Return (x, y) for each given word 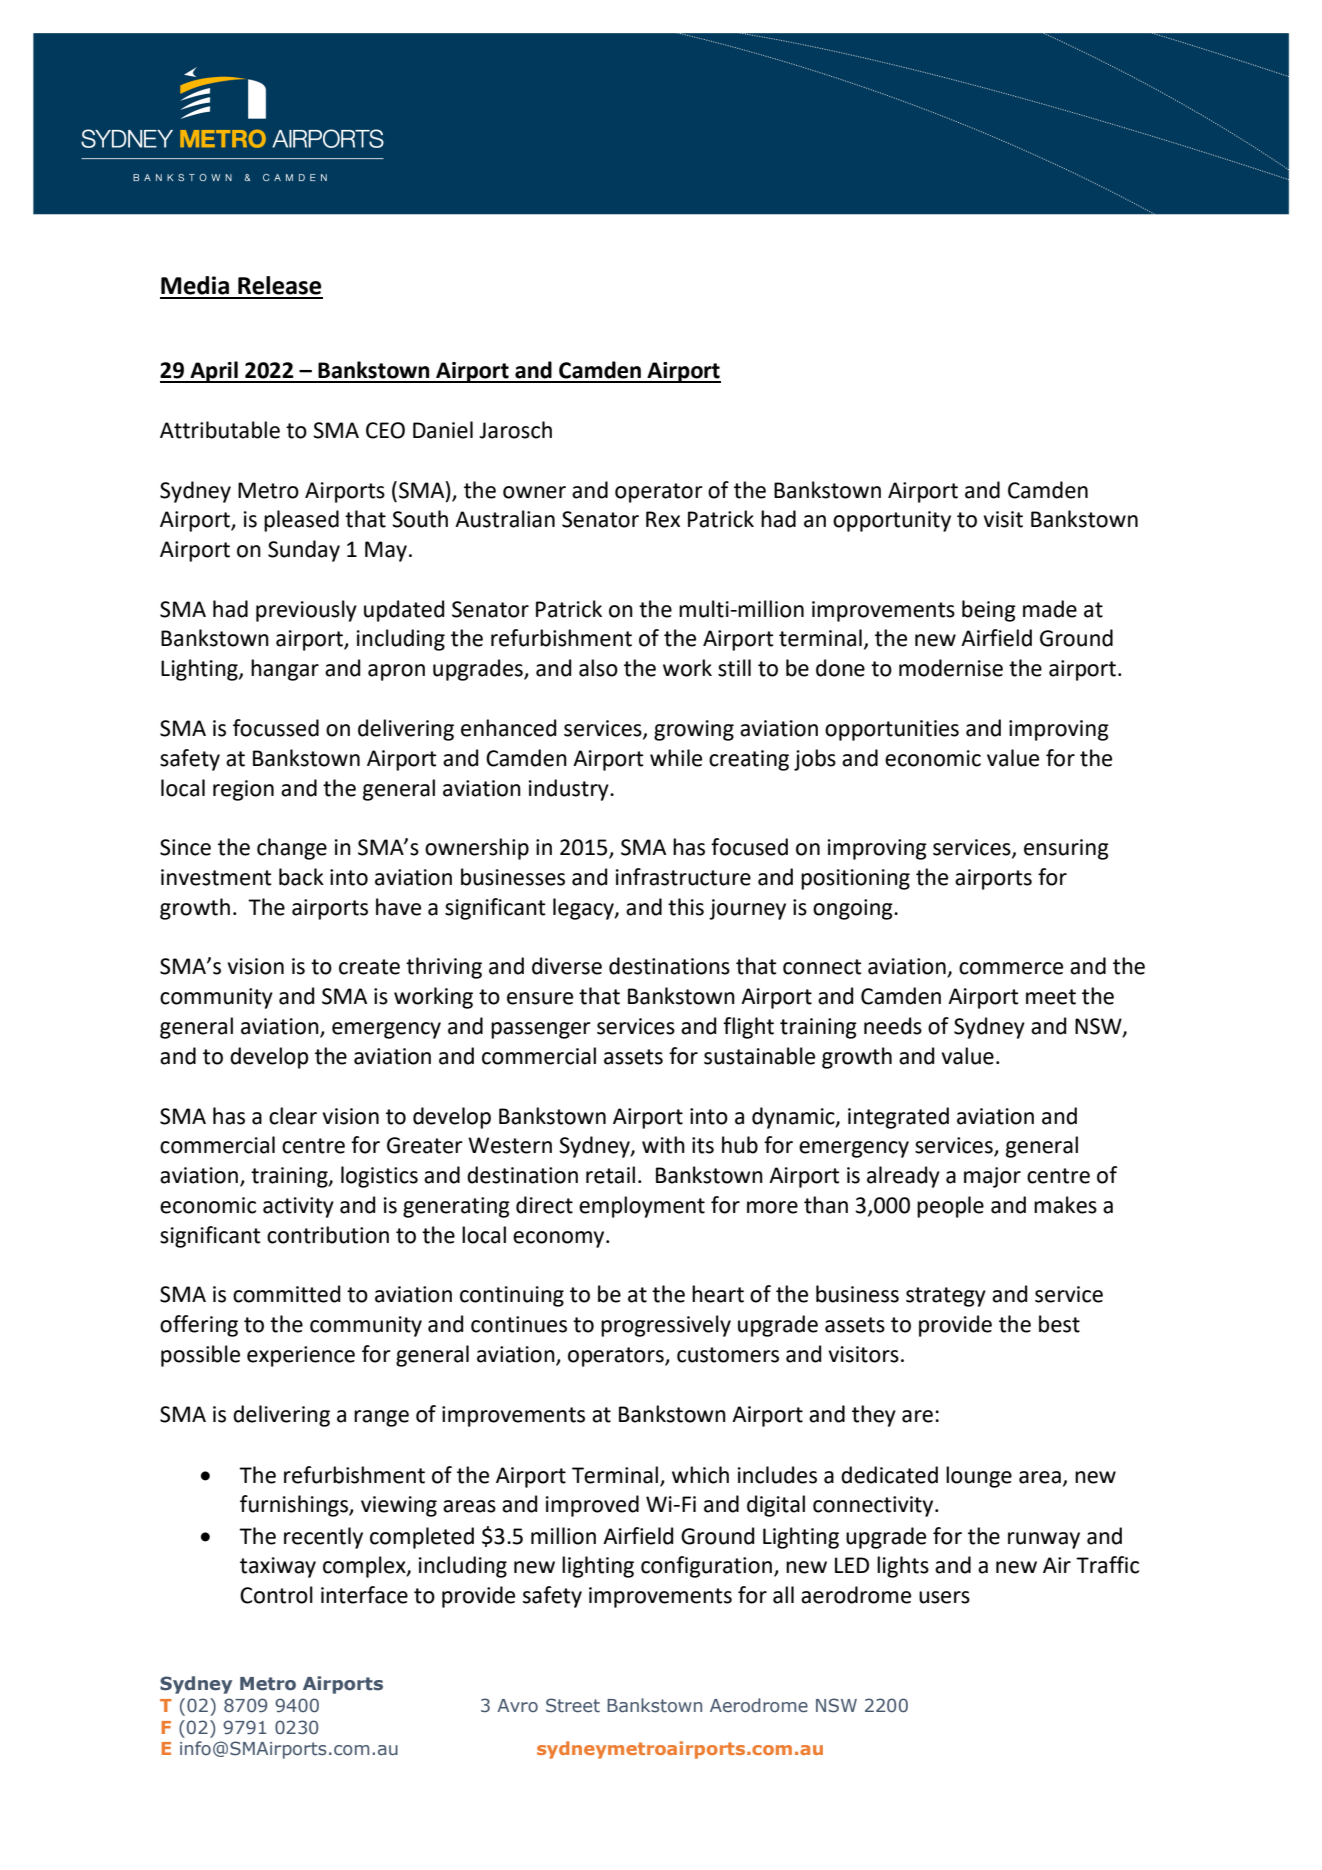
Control (276, 1595)
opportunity (892, 521)
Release (279, 285)
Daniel (443, 430)
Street (573, 1705)
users (944, 1597)
